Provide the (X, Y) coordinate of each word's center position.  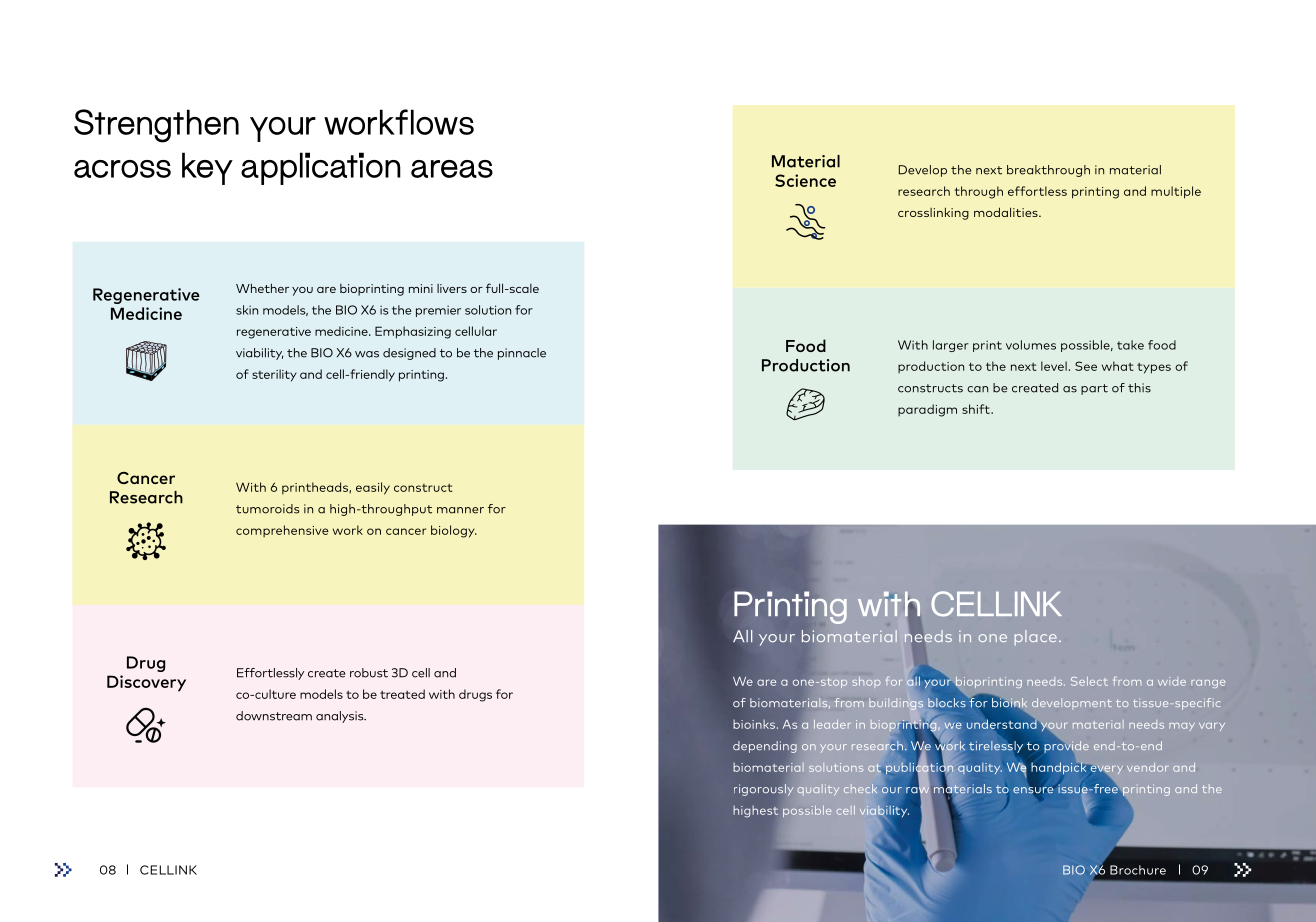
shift (977, 409)
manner (460, 510)
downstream (274, 716)
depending (765, 747)
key (207, 168)
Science (805, 180)
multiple (1176, 192)
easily (373, 488)
